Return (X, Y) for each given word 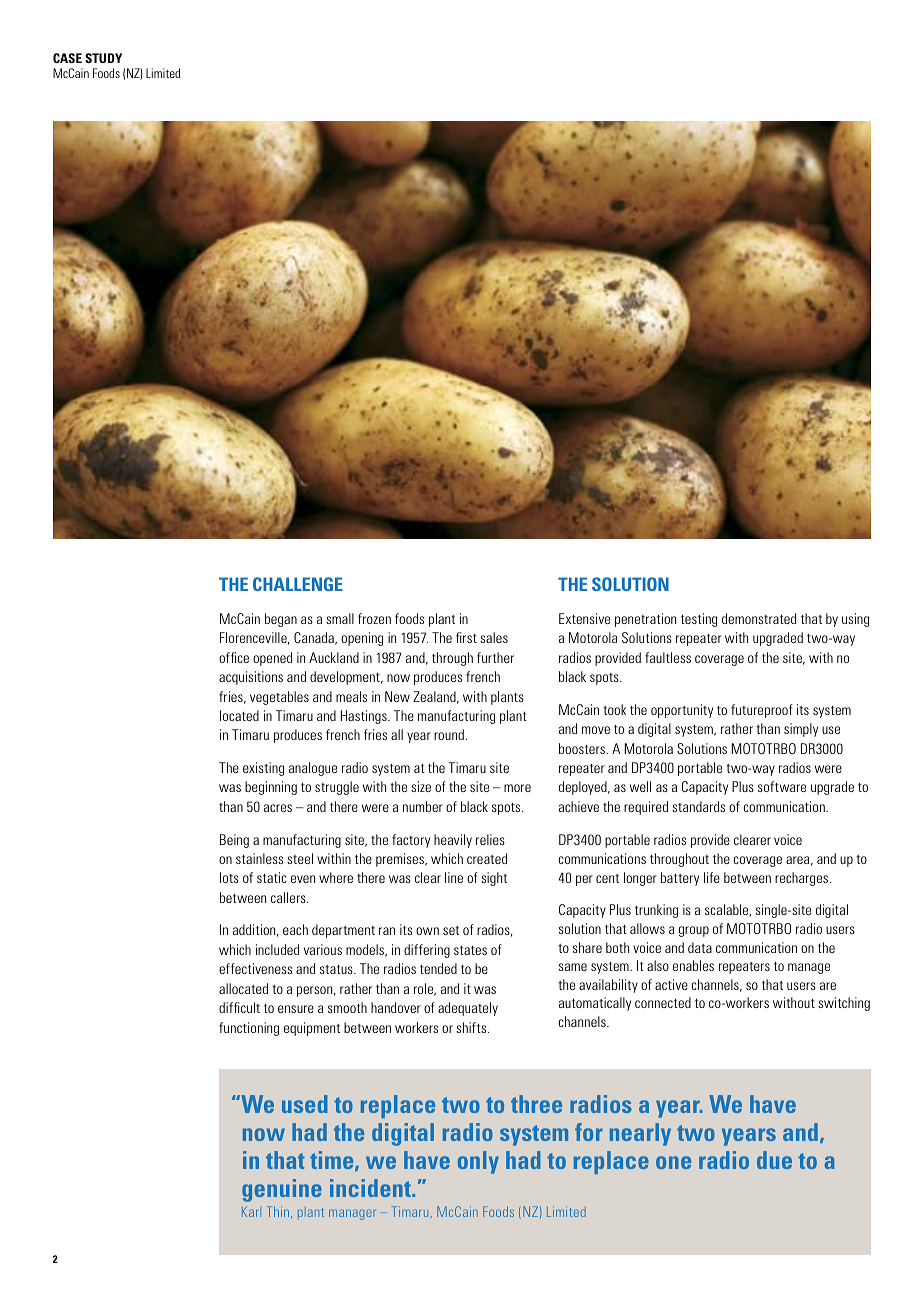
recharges (803, 879)
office (234, 657)
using (855, 620)
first (466, 637)
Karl (251, 1211)
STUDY (103, 58)
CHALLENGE (298, 584)
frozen (374, 618)
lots (229, 877)
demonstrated (759, 618)
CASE (67, 58)
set (451, 930)
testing (699, 620)
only (478, 1162)
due (774, 1160)
